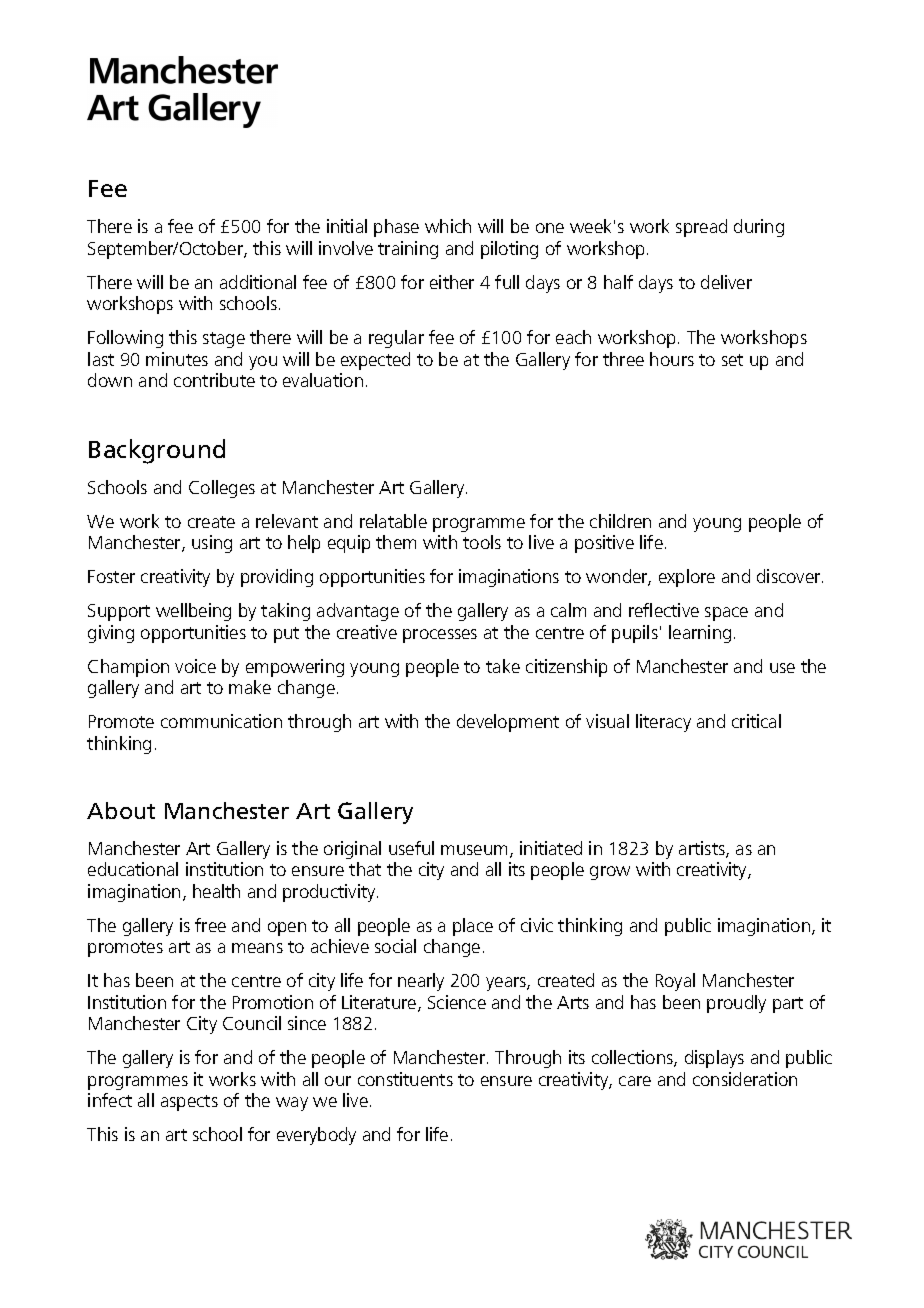 This image has width=924, height=1308. I want to click on artists, so click(703, 849).
